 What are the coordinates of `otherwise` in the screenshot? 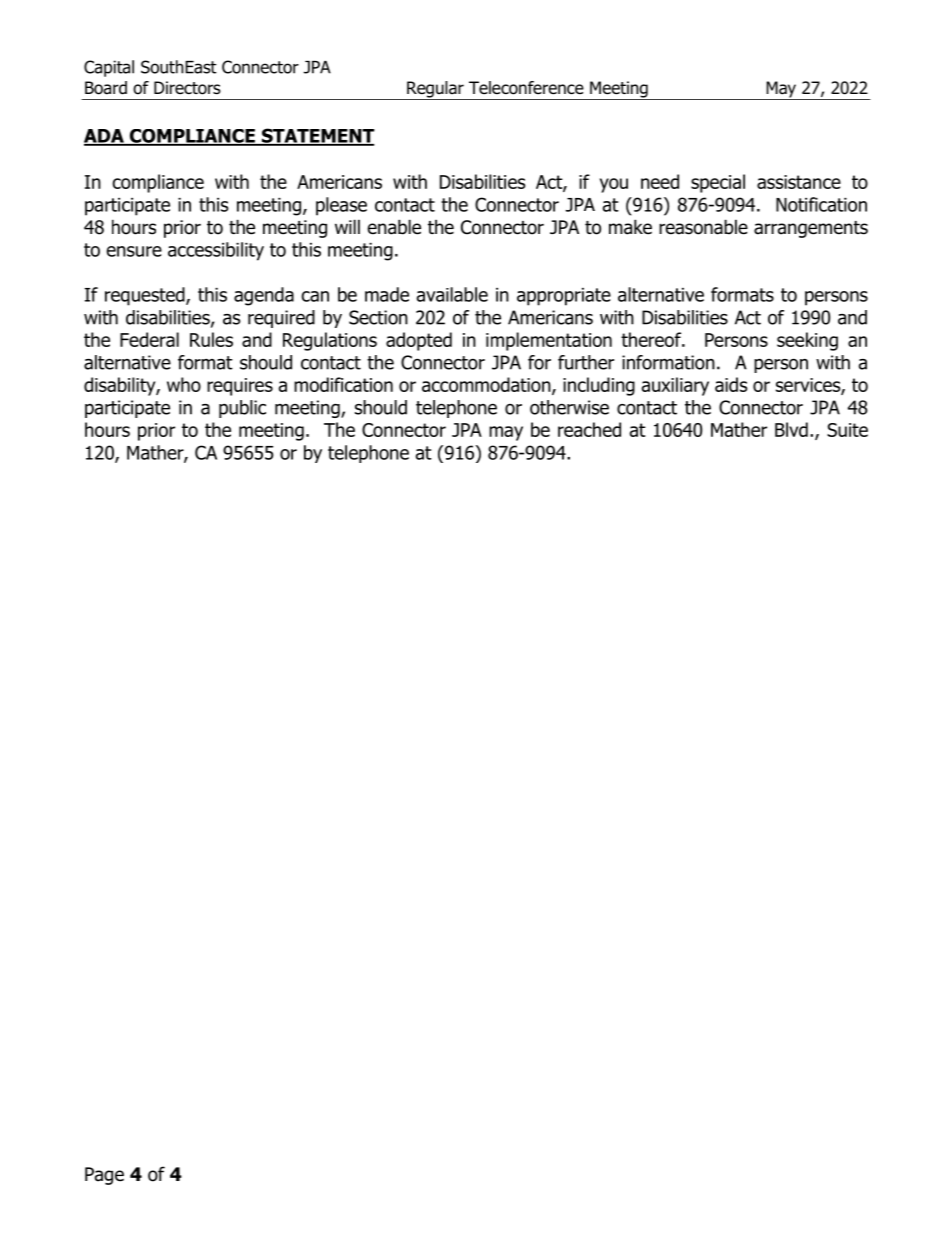 It's located at (569, 407).
